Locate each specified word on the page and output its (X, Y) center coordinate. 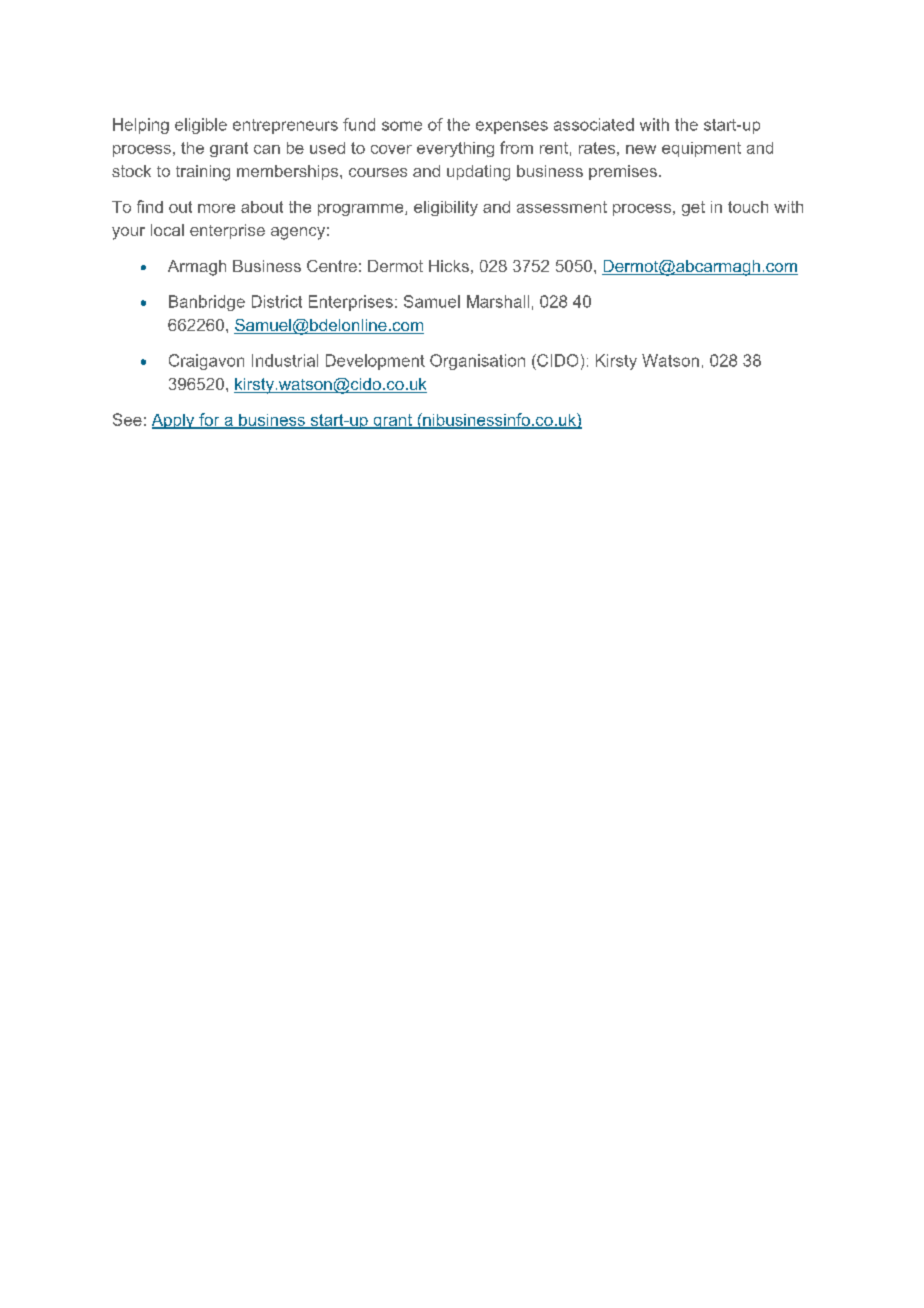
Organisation (477, 362)
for (209, 420)
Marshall (498, 301)
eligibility (446, 208)
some (402, 126)
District (277, 301)
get (693, 208)
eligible (201, 126)
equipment (701, 149)
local (167, 230)
